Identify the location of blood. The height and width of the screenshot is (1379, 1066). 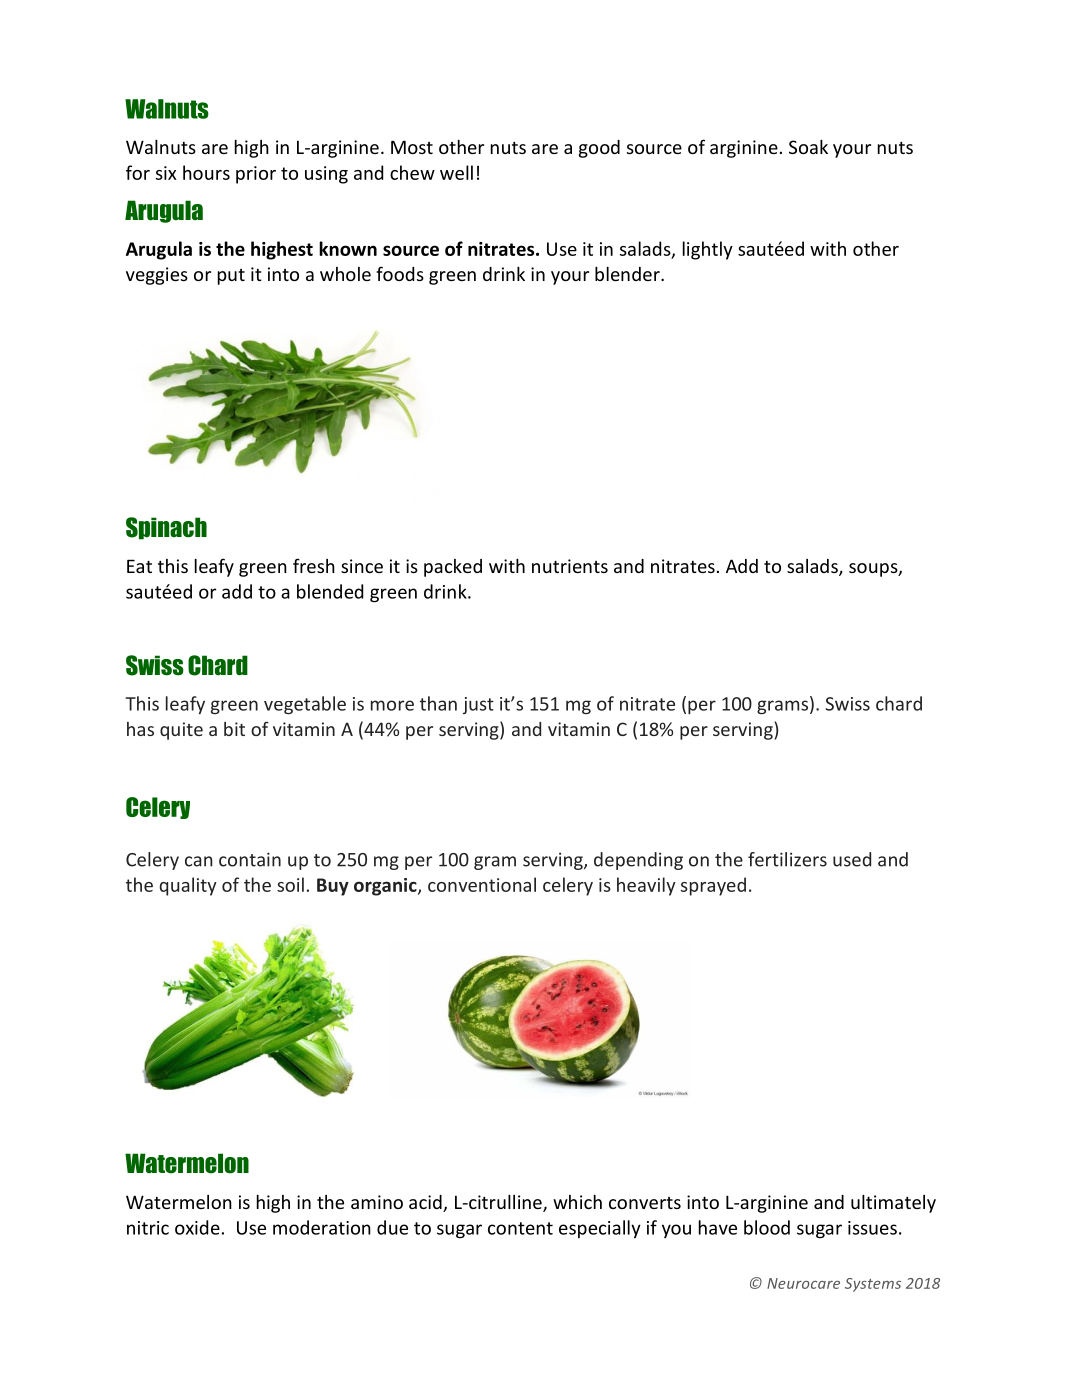
(767, 1227).
